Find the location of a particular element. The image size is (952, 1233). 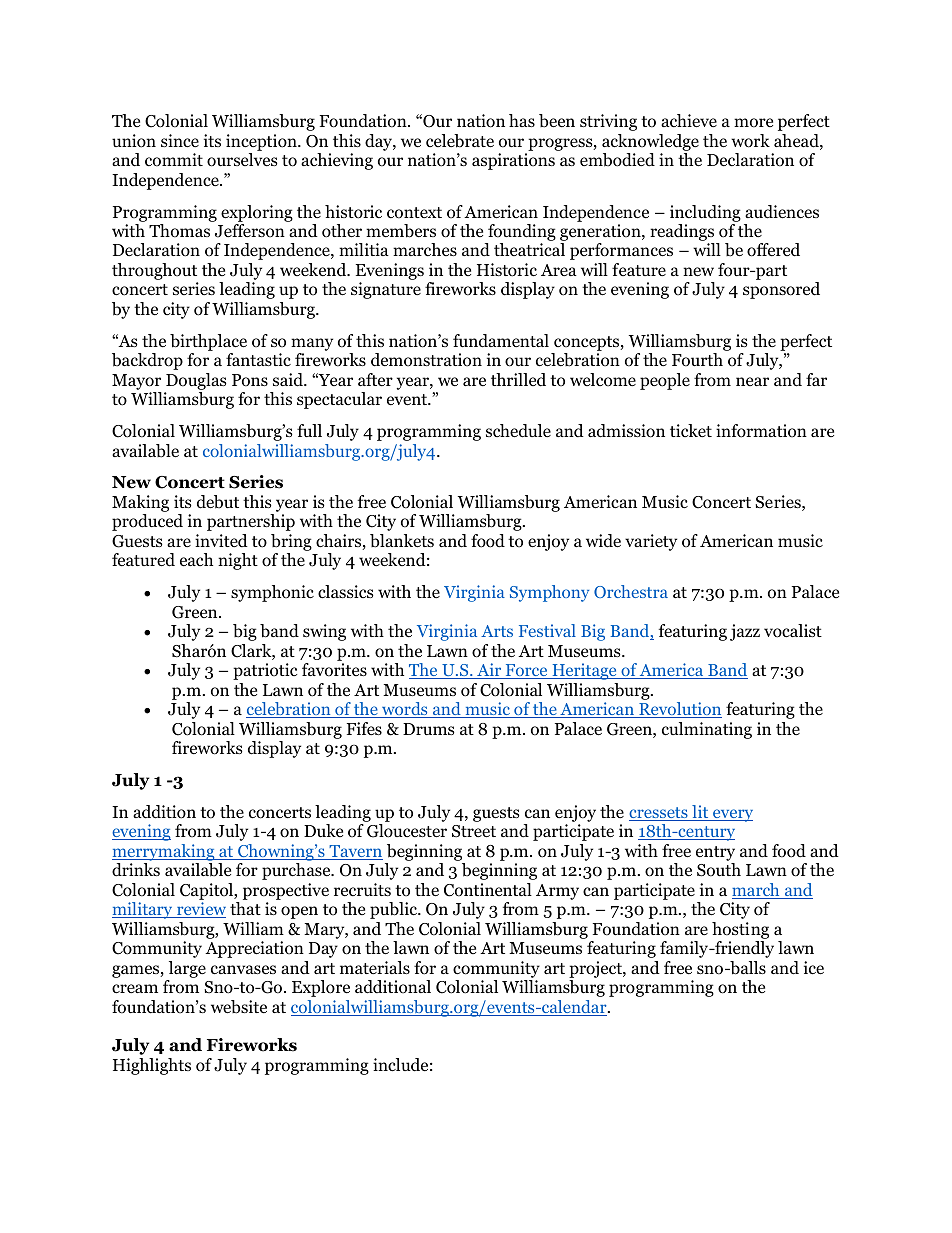

patriotic is located at coordinates (265, 671).
